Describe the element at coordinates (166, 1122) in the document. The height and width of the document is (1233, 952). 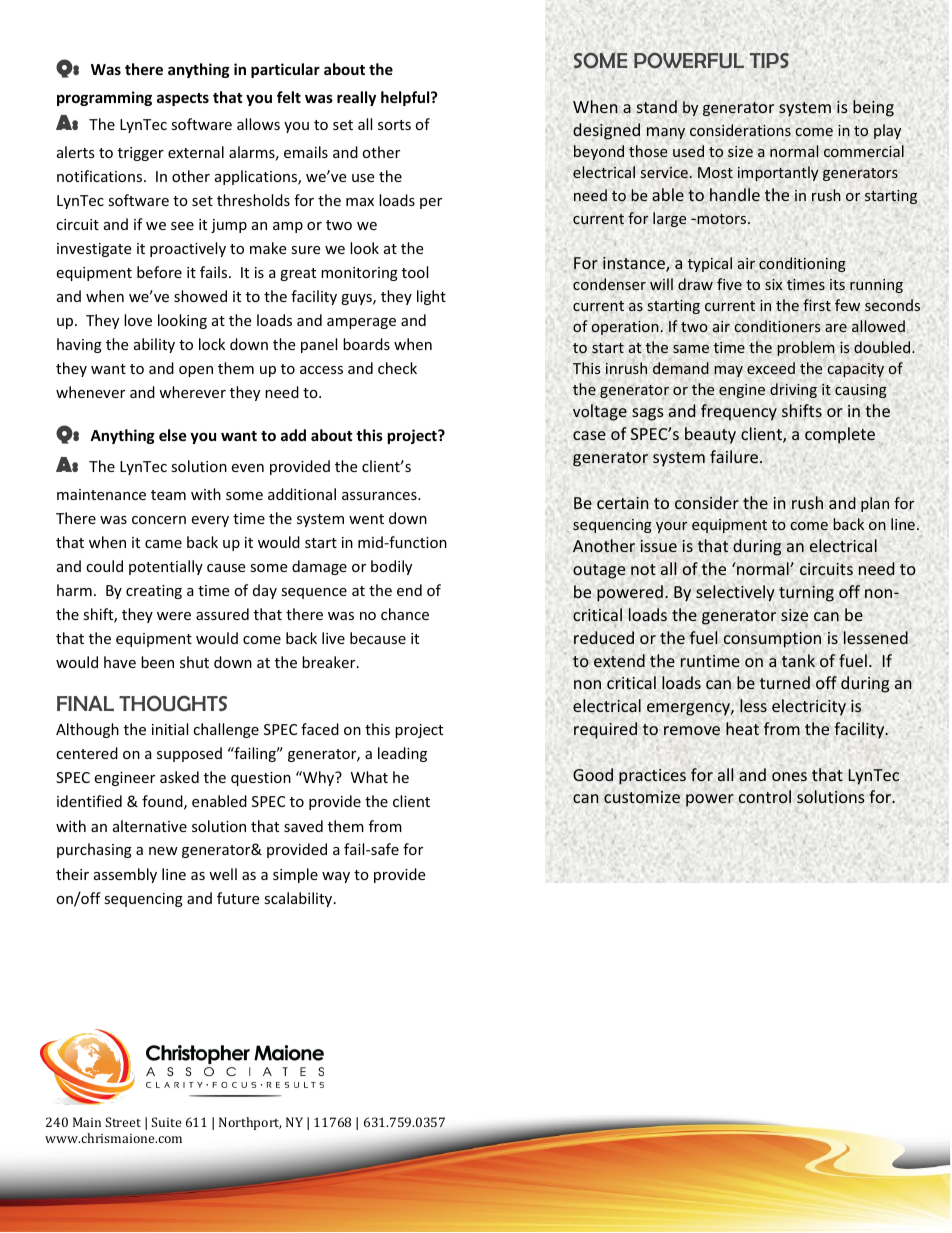
I see `Suite` at that location.
